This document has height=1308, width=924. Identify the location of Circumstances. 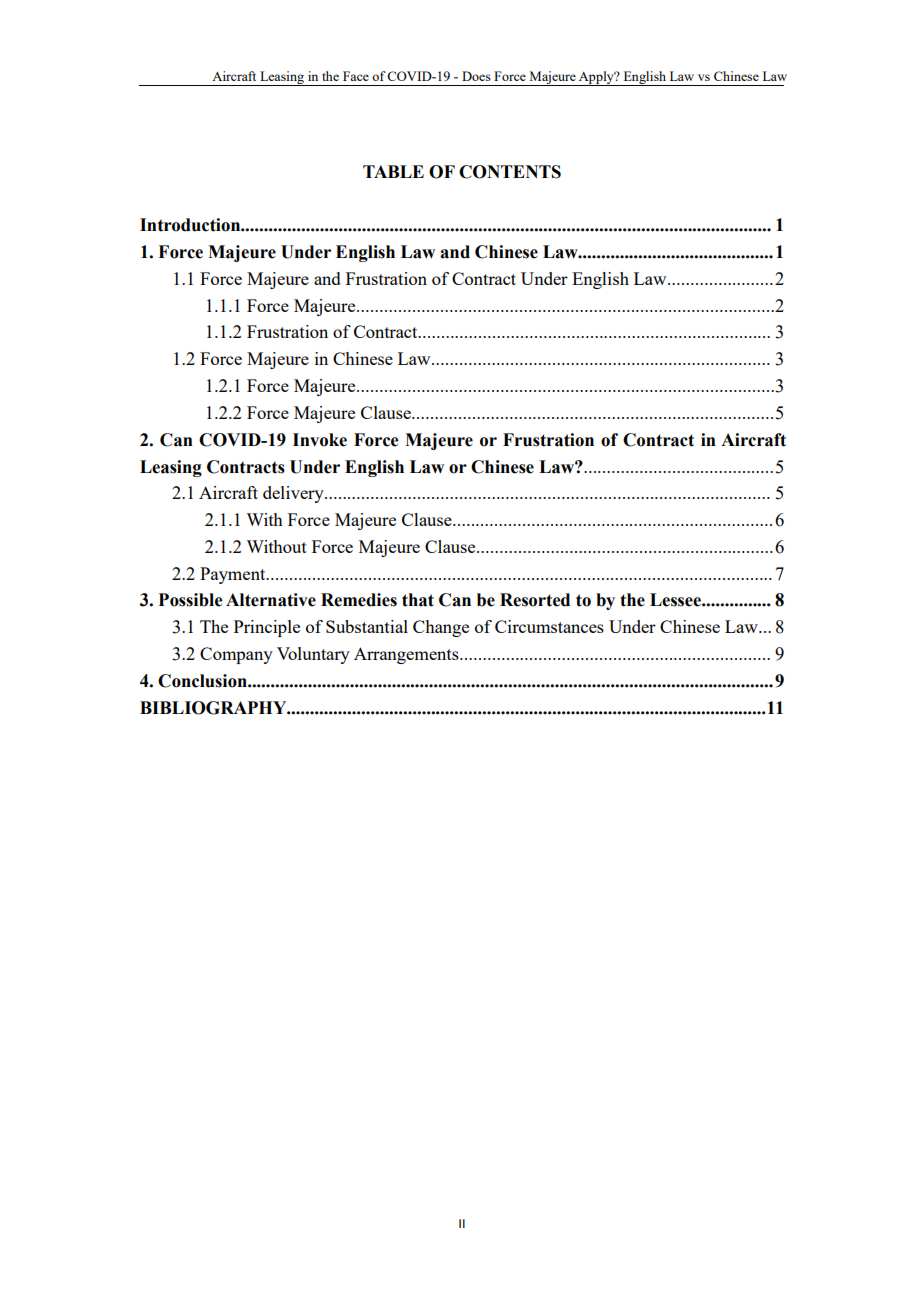
(549, 626).
